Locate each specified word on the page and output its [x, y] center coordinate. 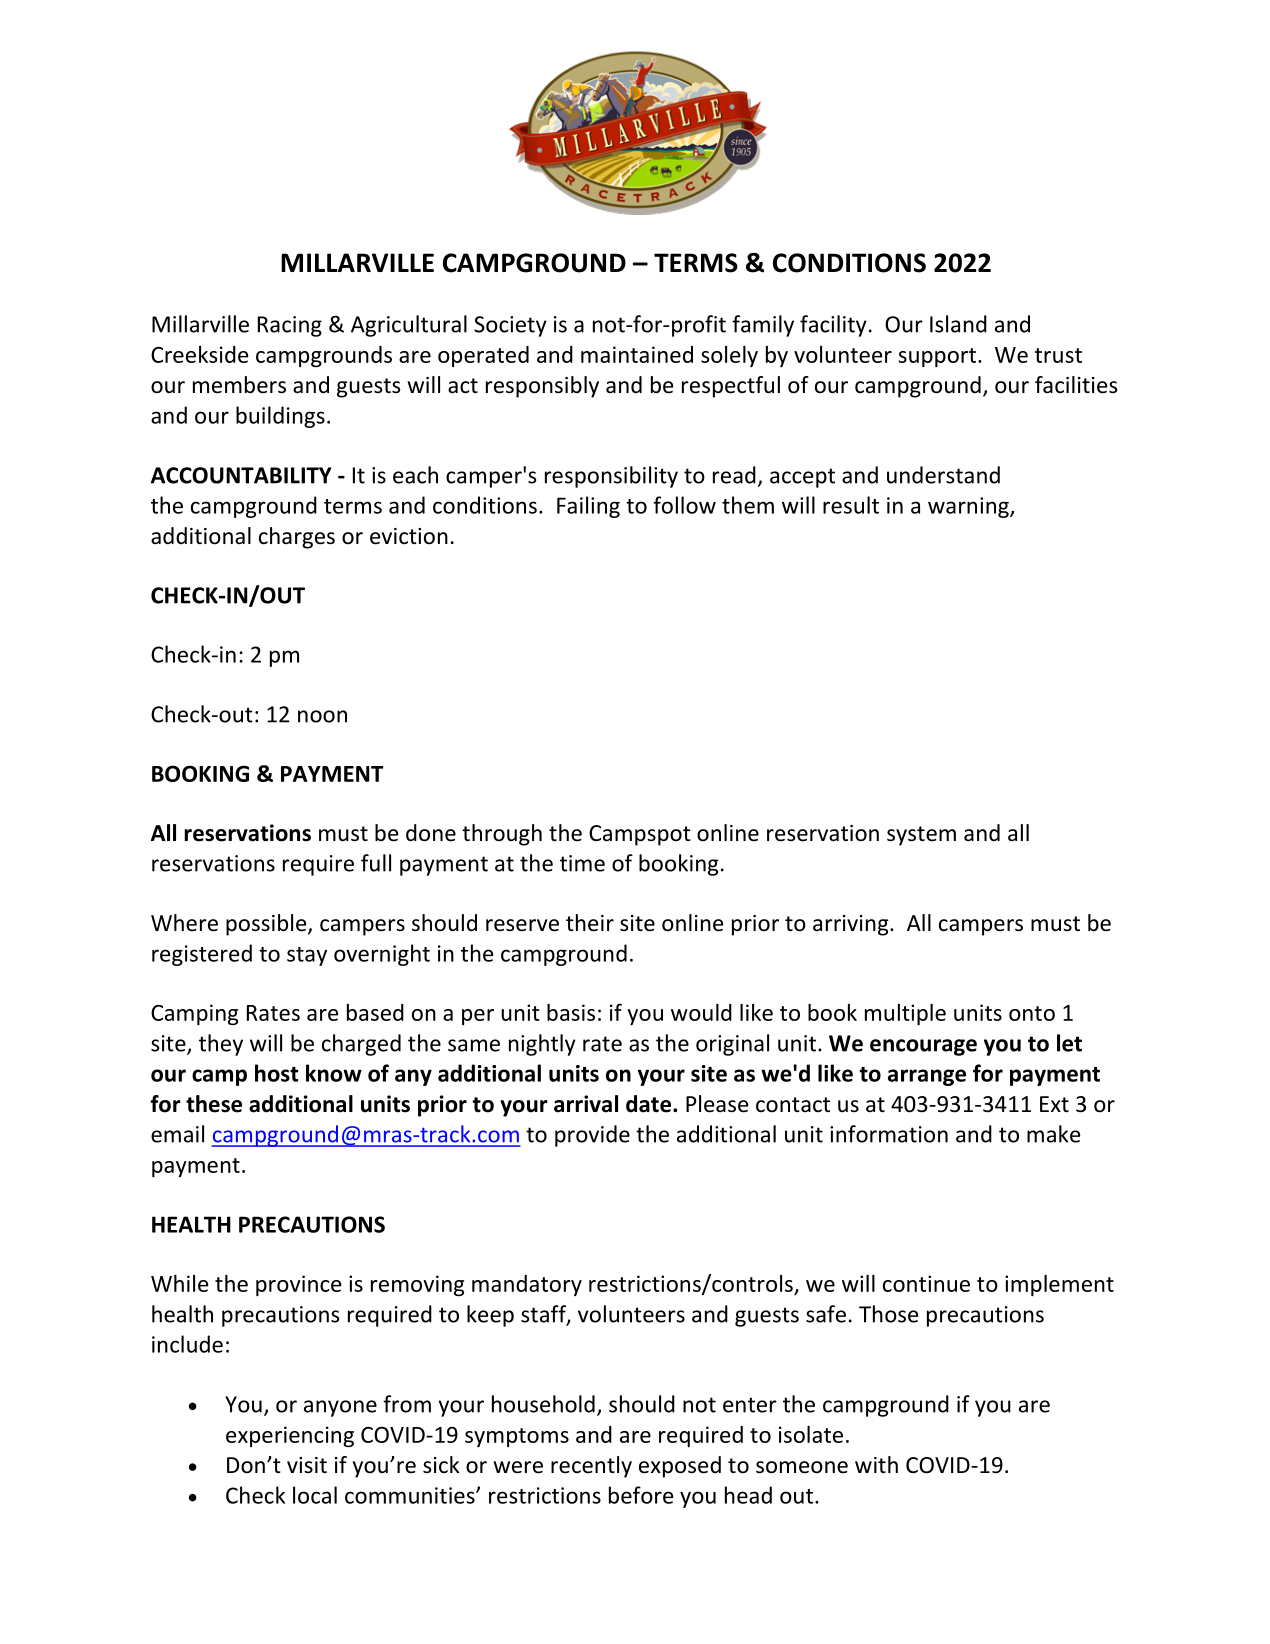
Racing [290, 326]
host [276, 1073]
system [921, 836]
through [502, 835]
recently [591, 1467]
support [937, 357]
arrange [927, 1077]
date [648, 1104]
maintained [637, 354]
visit [307, 1465]
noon [322, 716]
